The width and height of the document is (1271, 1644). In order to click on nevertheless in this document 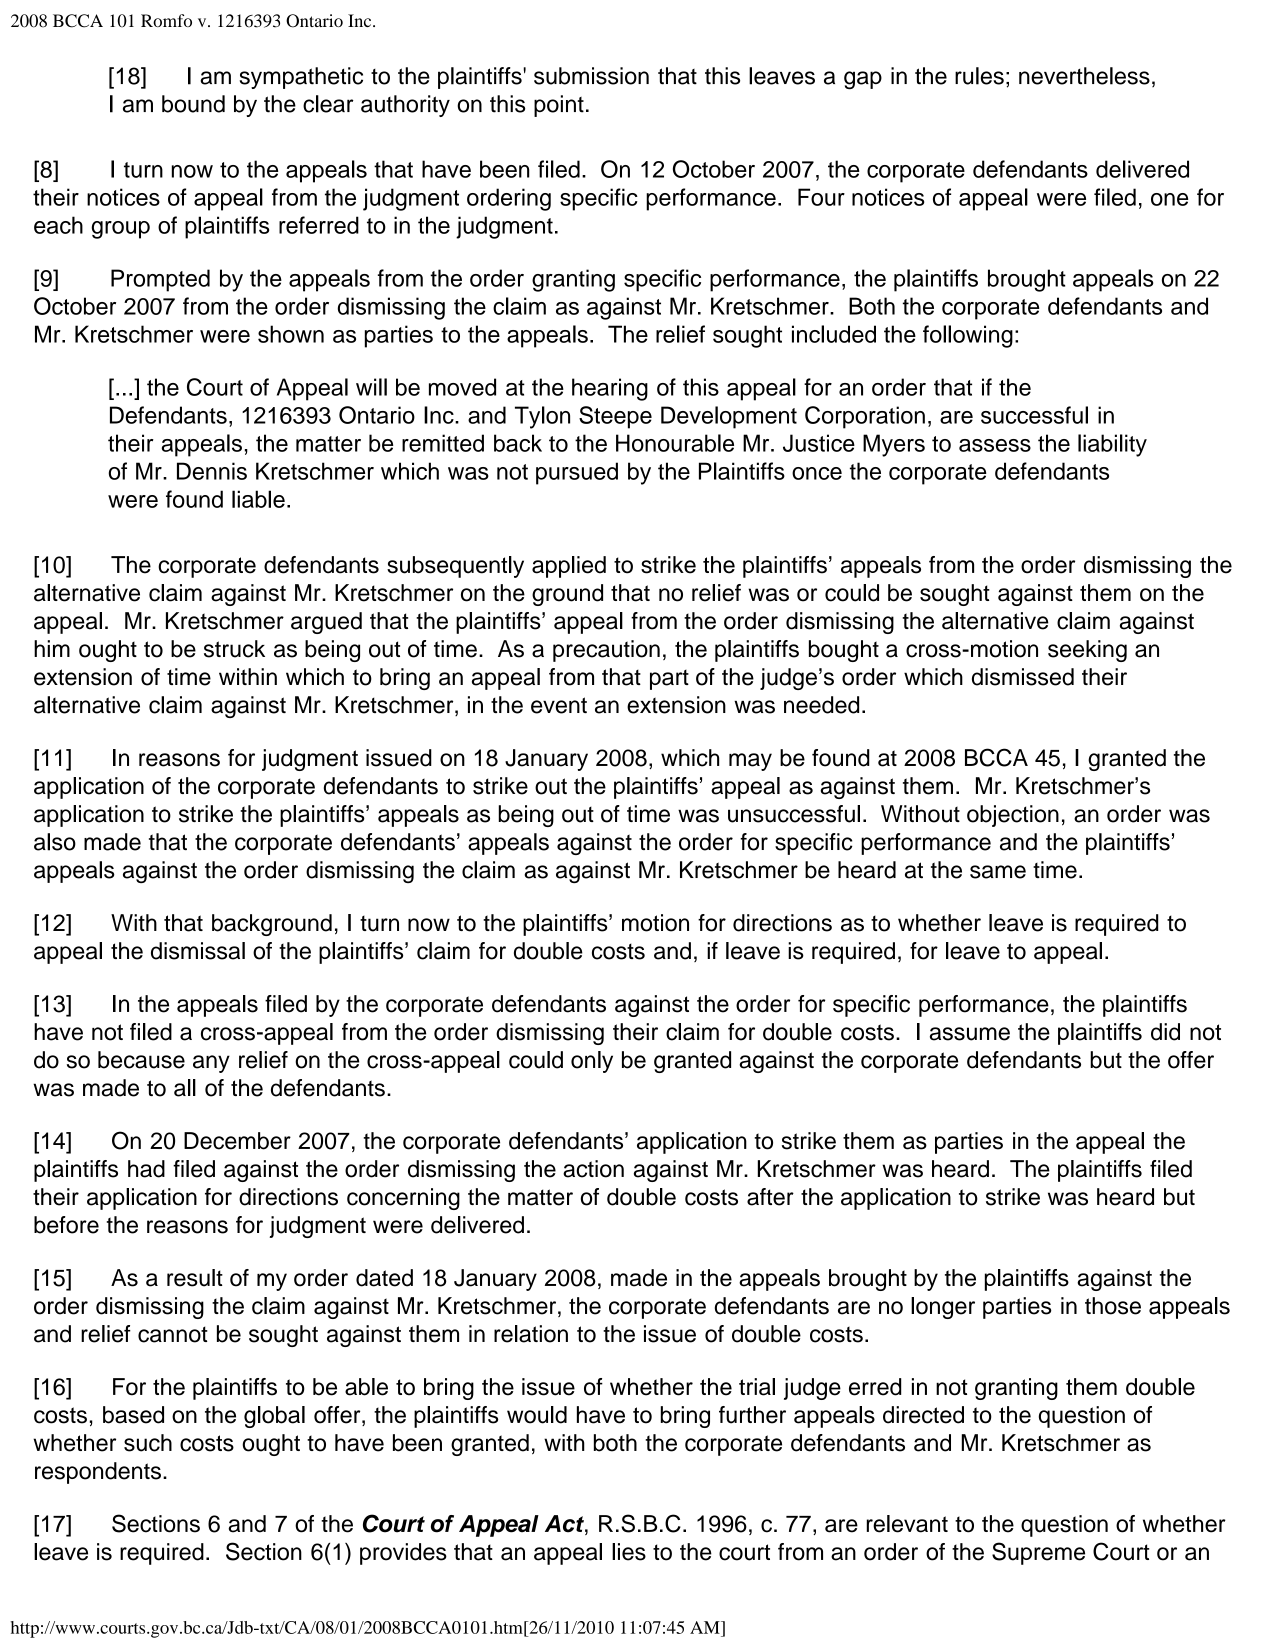, I will do `click(1084, 76)`.
